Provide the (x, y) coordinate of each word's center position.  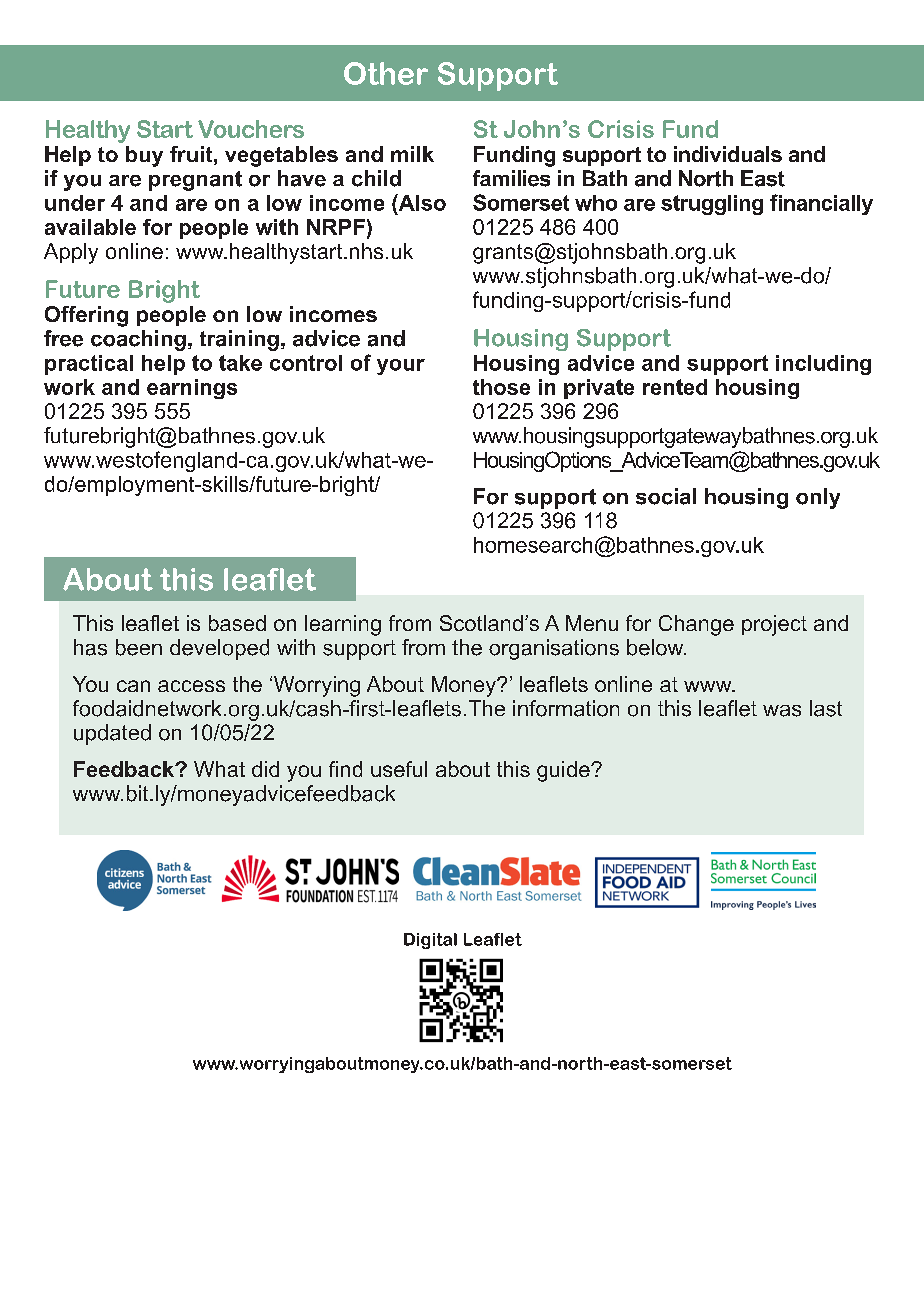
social (666, 496)
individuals (728, 154)
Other (386, 73)
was (782, 711)
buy (144, 156)
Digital (430, 941)
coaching (138, 340)
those (501, 387)
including (823, 365)
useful (399, 769)
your (401, 367)
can (133, 686)
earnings (192, 389)
